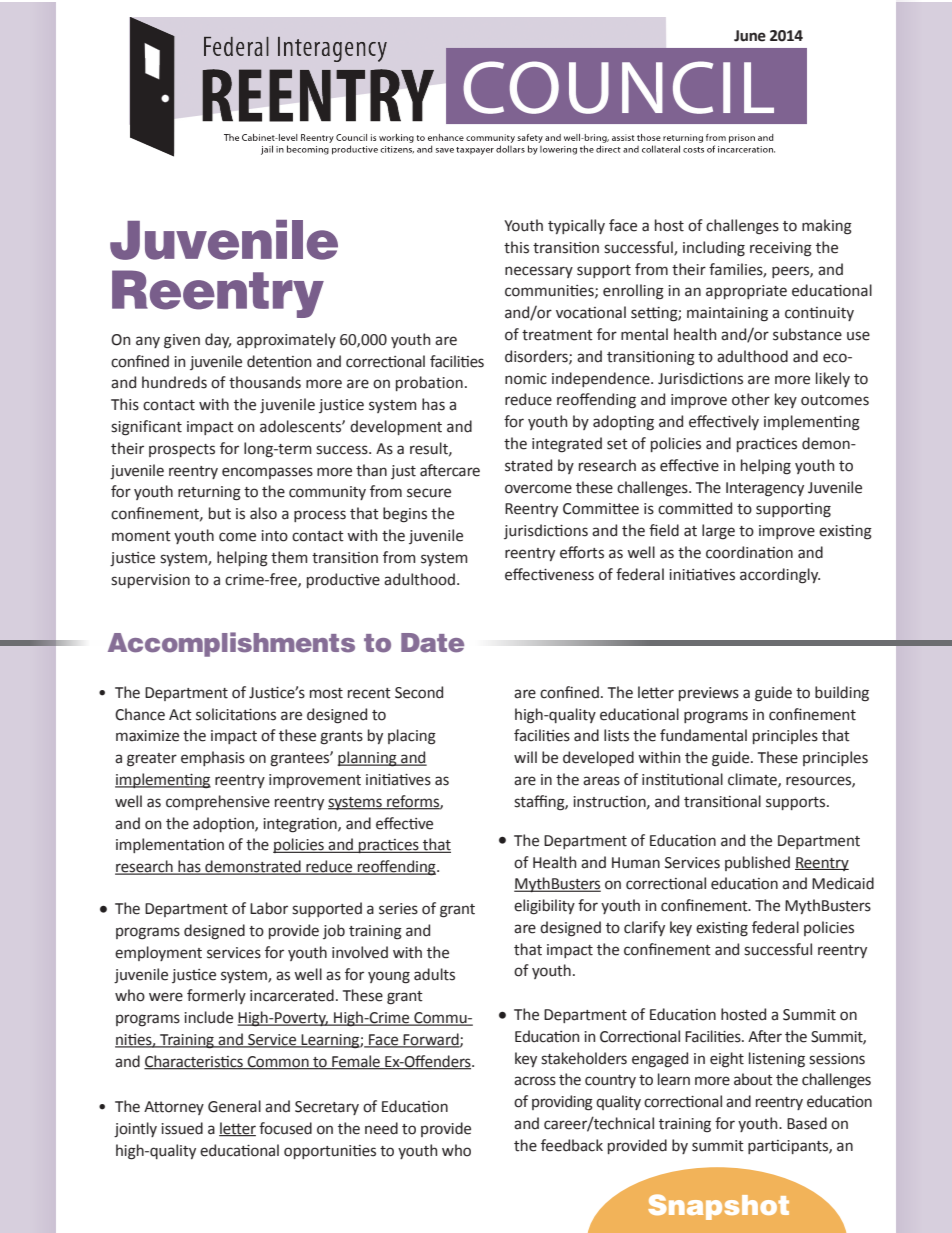 Image resolution: width=952 pixels, height=1233 pixels. Describe the element at coordinates (576, 226) in the image. I see `typically` at that location.
